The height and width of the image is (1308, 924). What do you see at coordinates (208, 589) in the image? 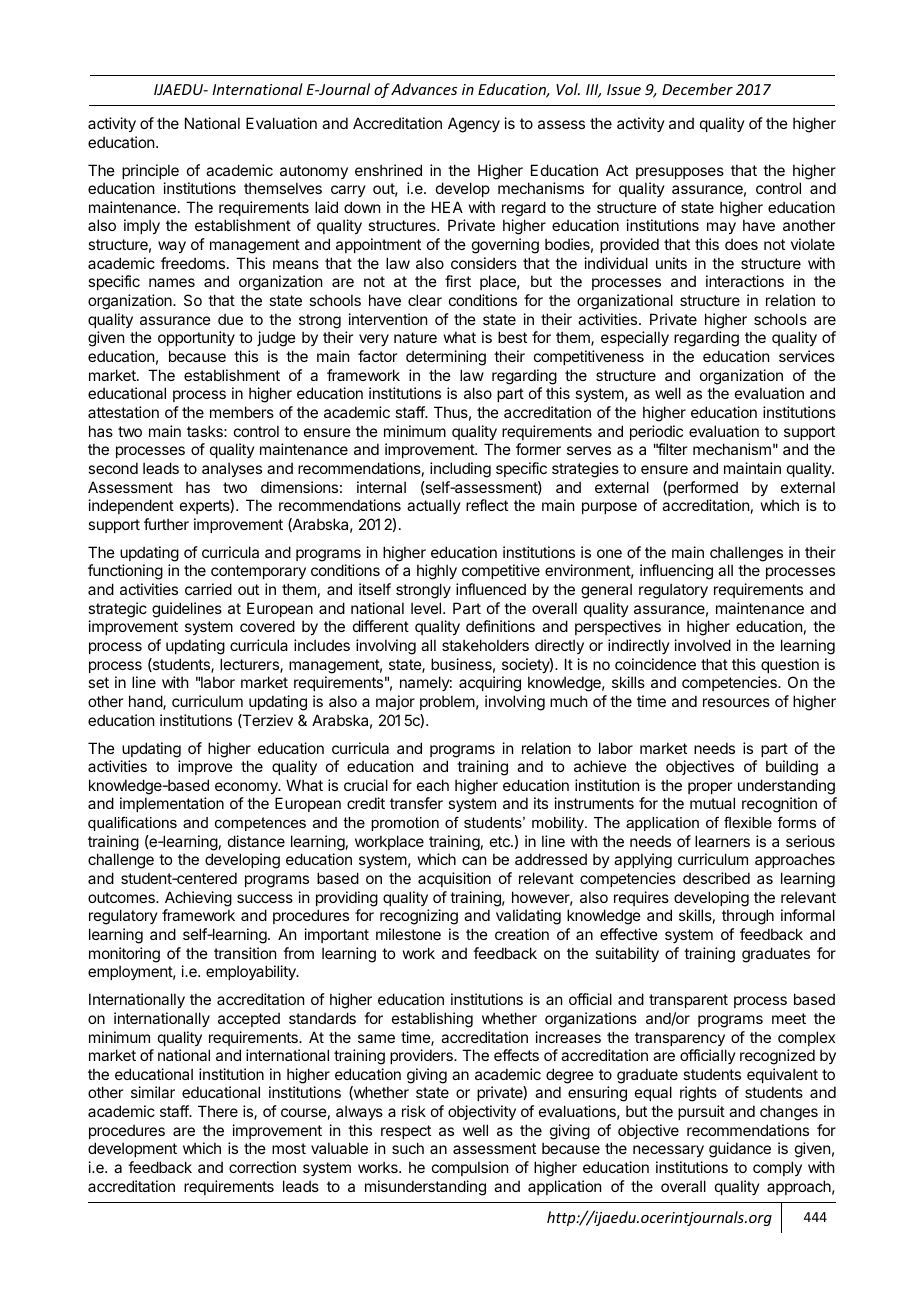
I see `carried` at bounding box center [208, 589].
